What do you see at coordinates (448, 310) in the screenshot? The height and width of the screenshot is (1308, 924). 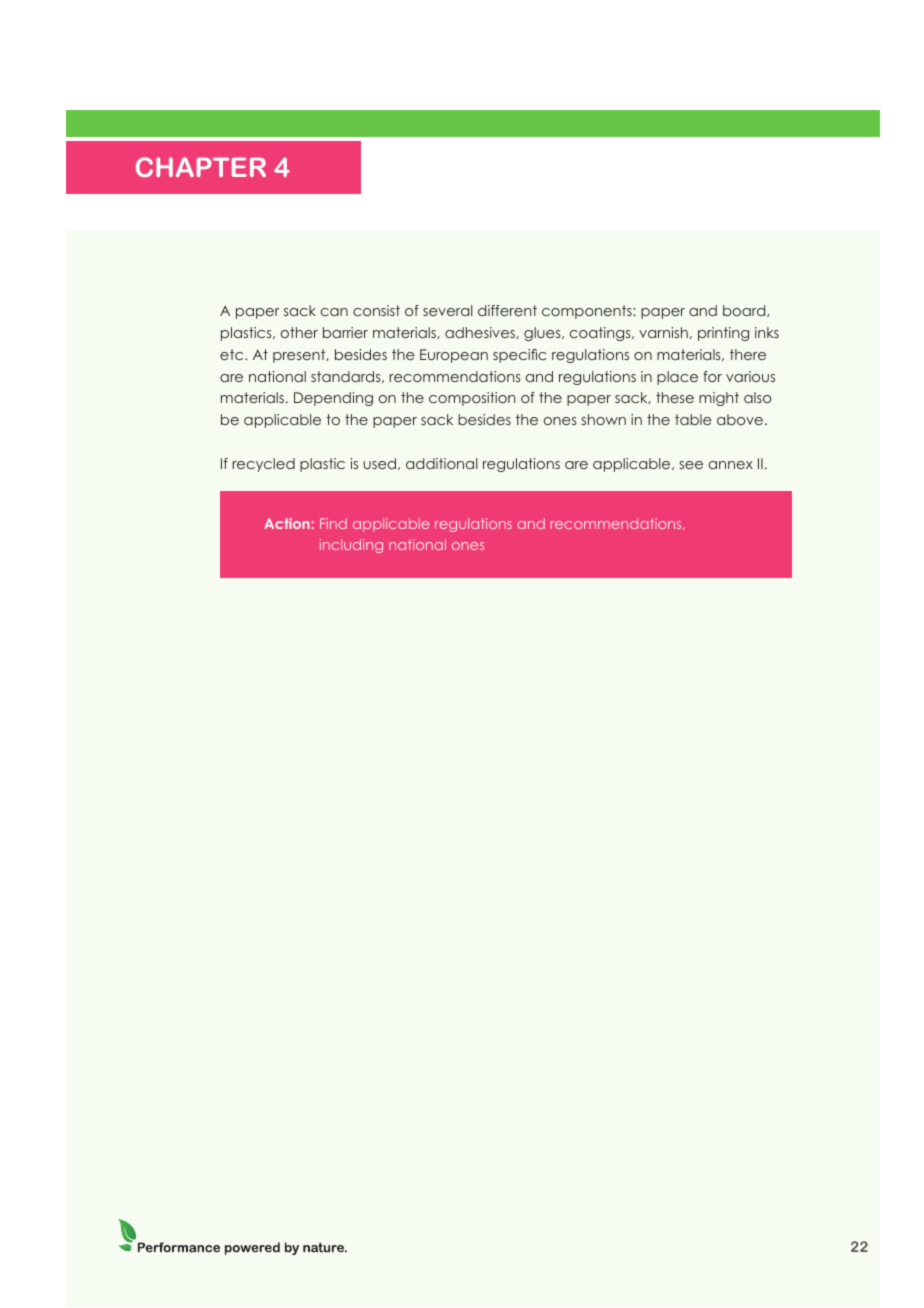 I see `several` at bounding box center [448, 310].
